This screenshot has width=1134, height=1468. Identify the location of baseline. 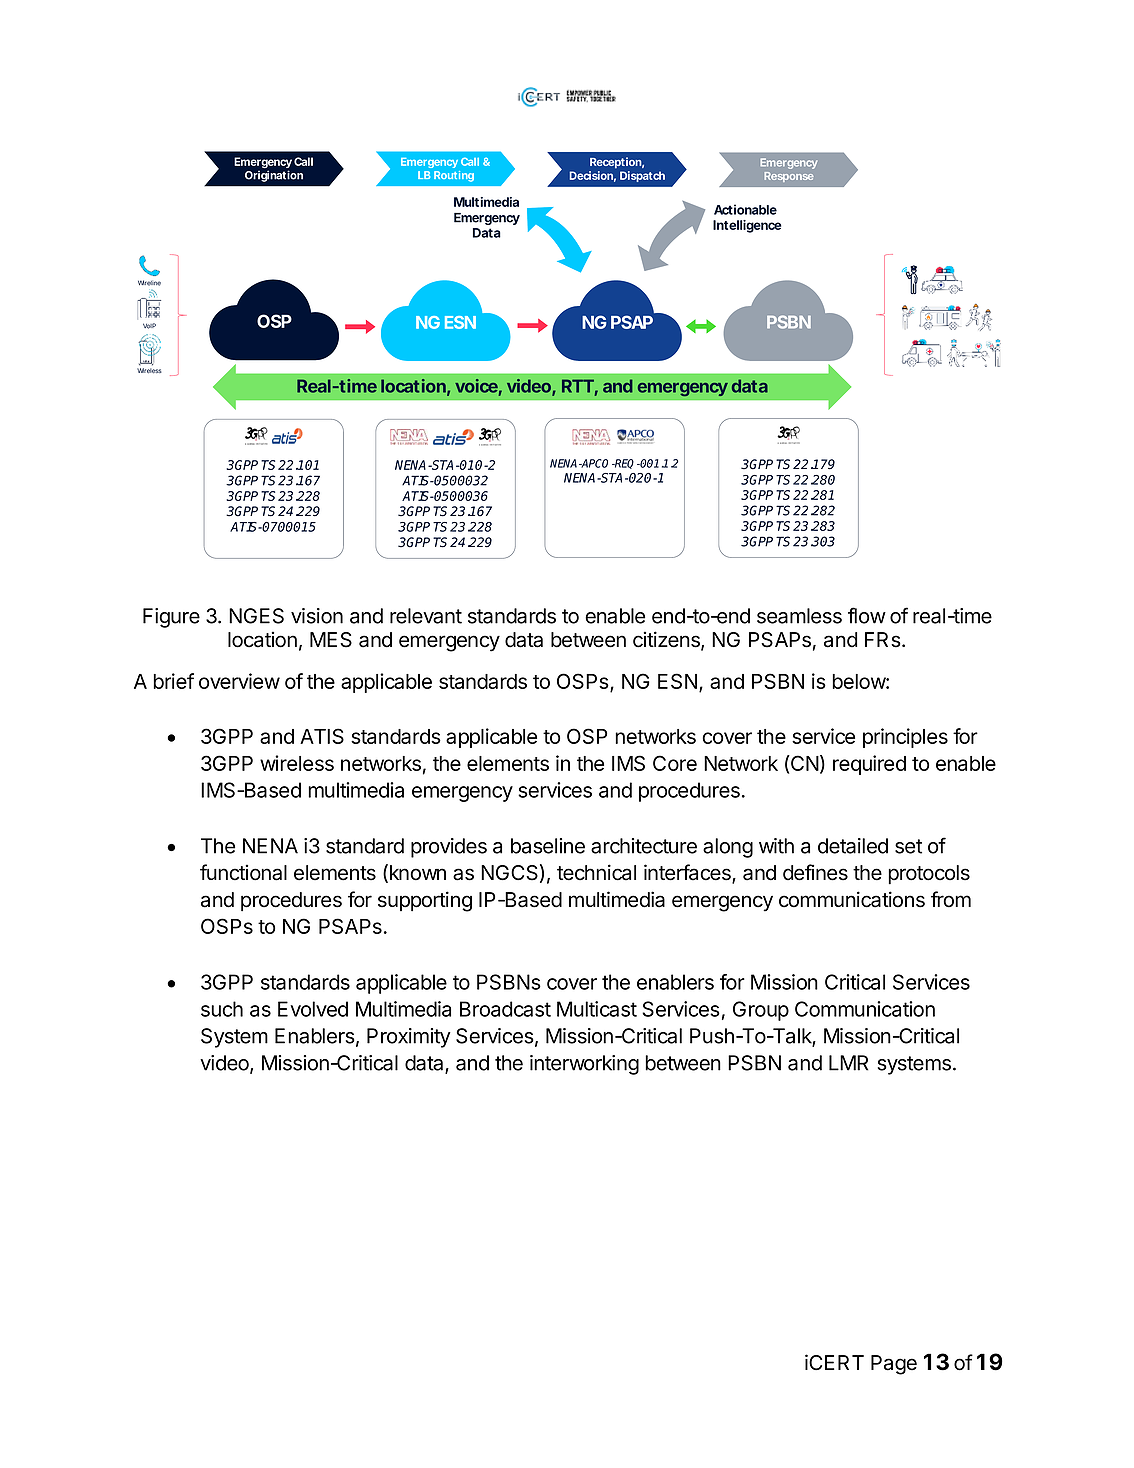
(548, 846).
